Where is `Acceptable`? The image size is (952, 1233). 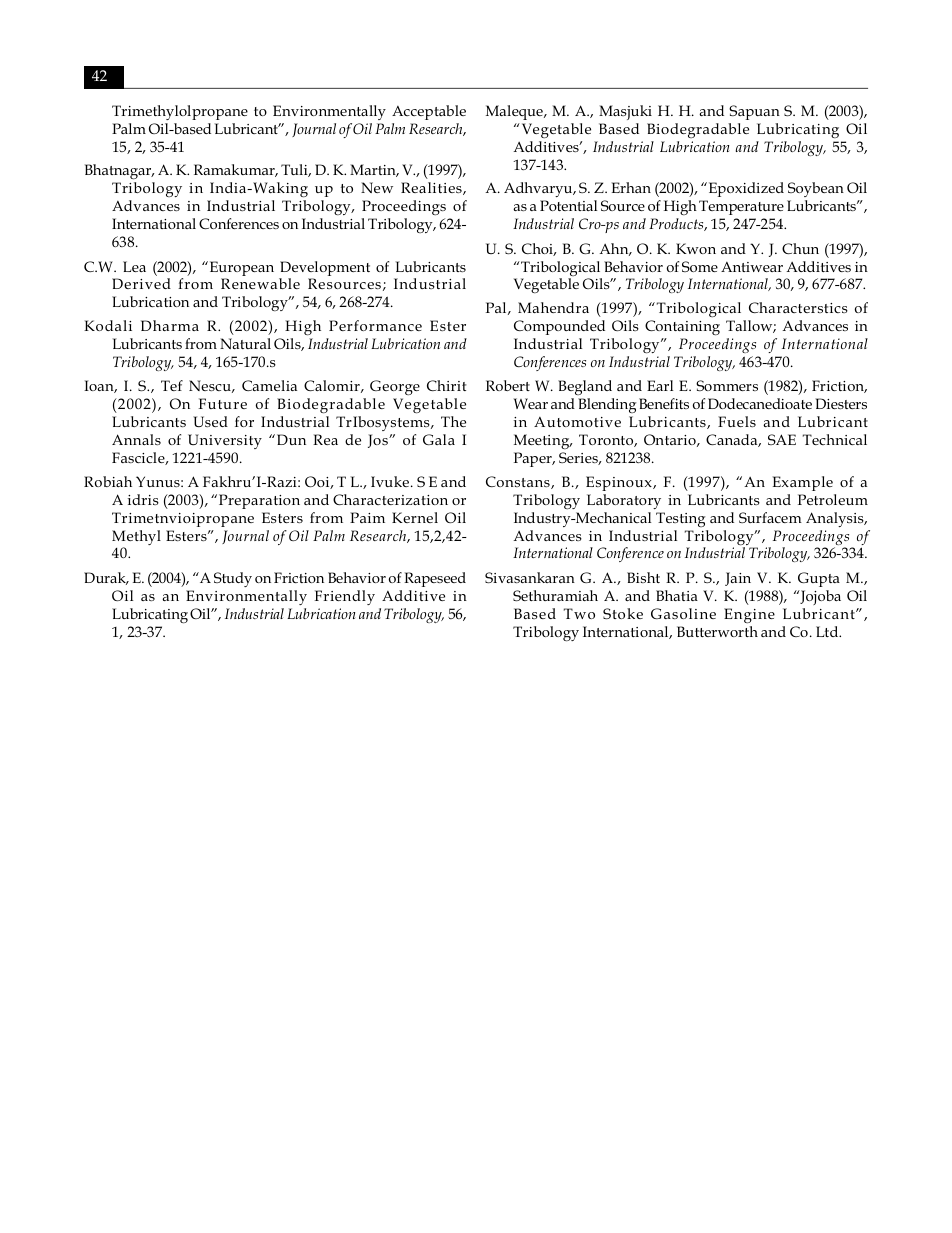 Acceptable is located at coordinates (429, 112).
